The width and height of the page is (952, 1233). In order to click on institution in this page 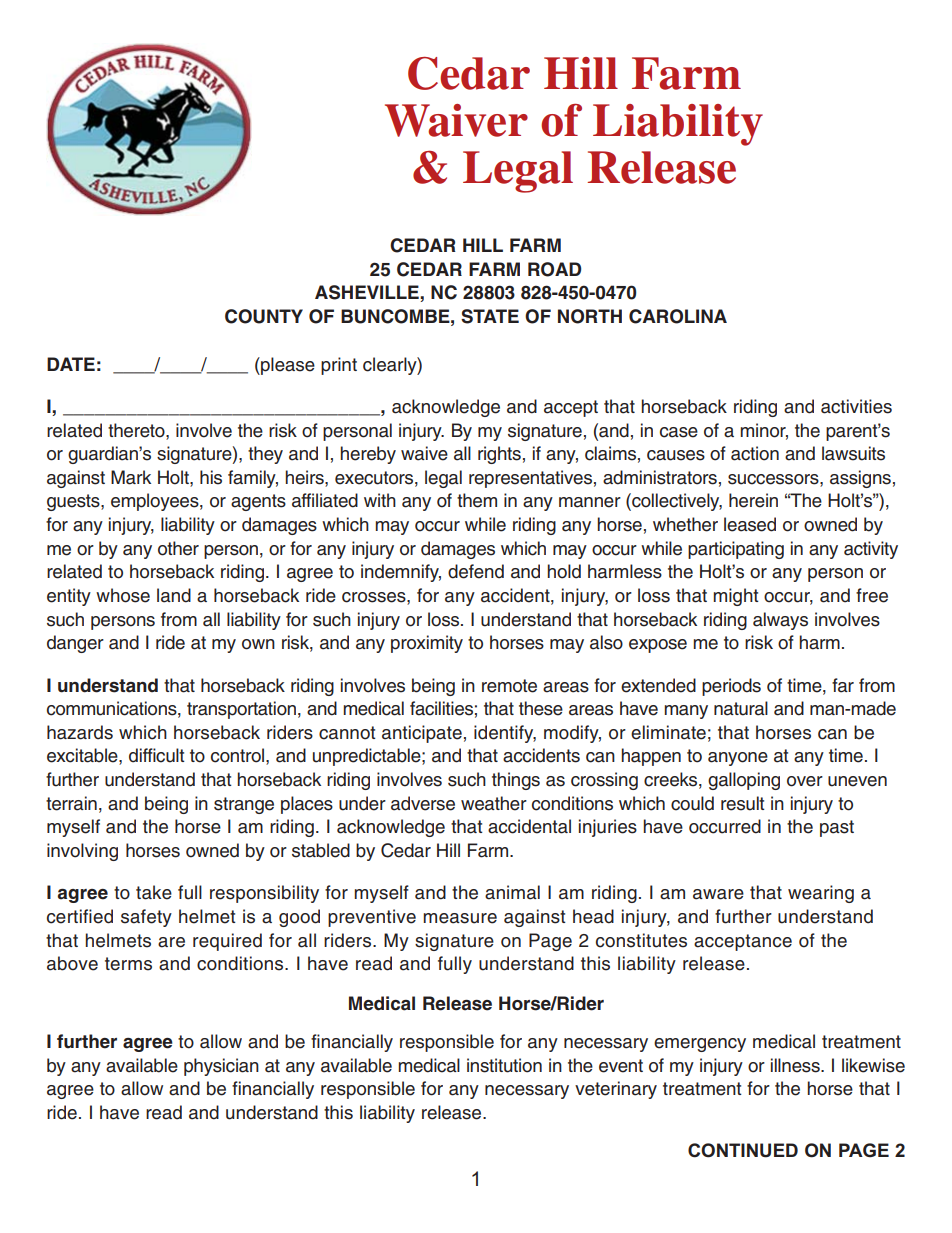, I will do `click(504, 1065)`.
